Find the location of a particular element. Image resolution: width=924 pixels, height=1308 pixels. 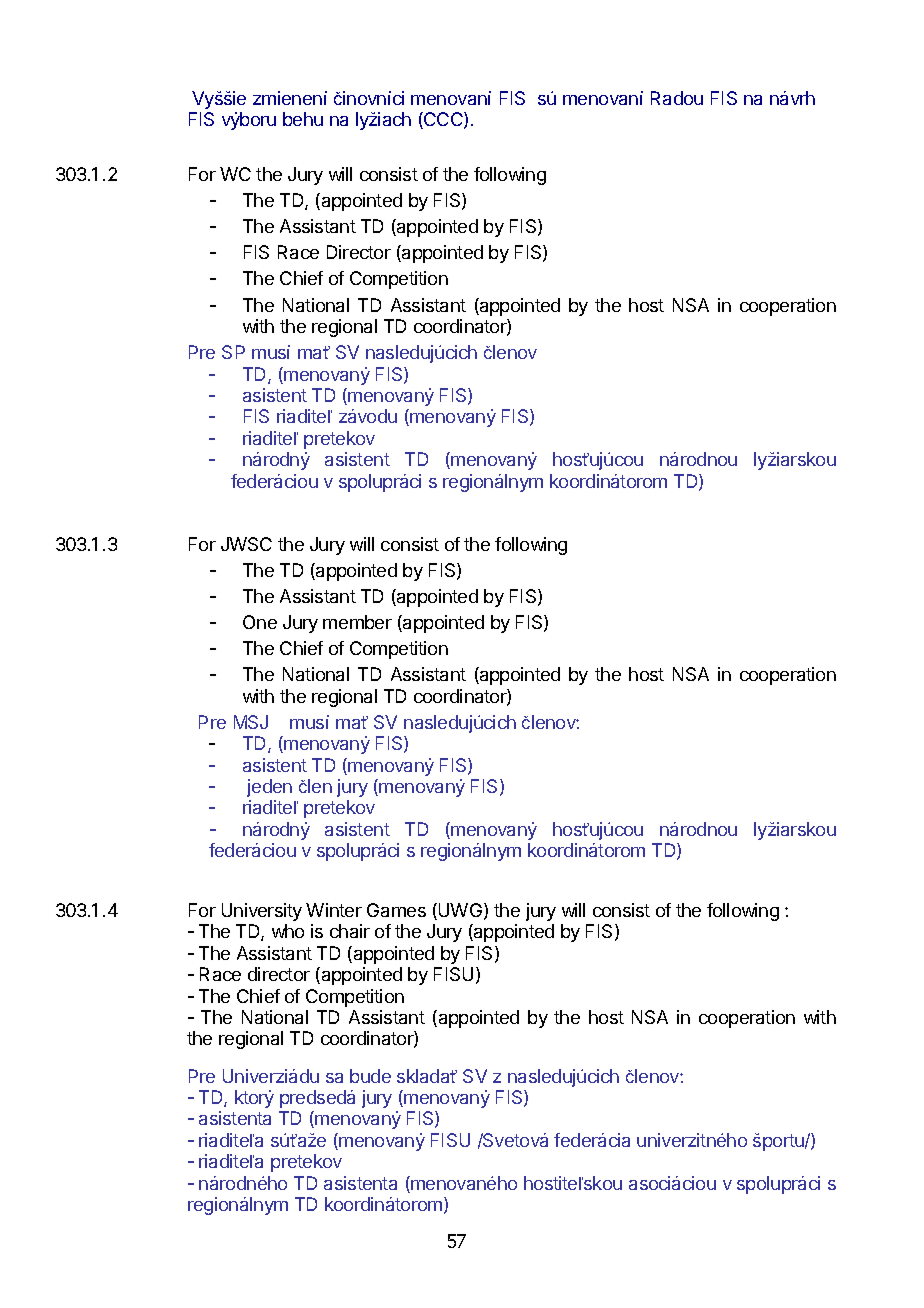

One is located at coordinates (260, 622).
